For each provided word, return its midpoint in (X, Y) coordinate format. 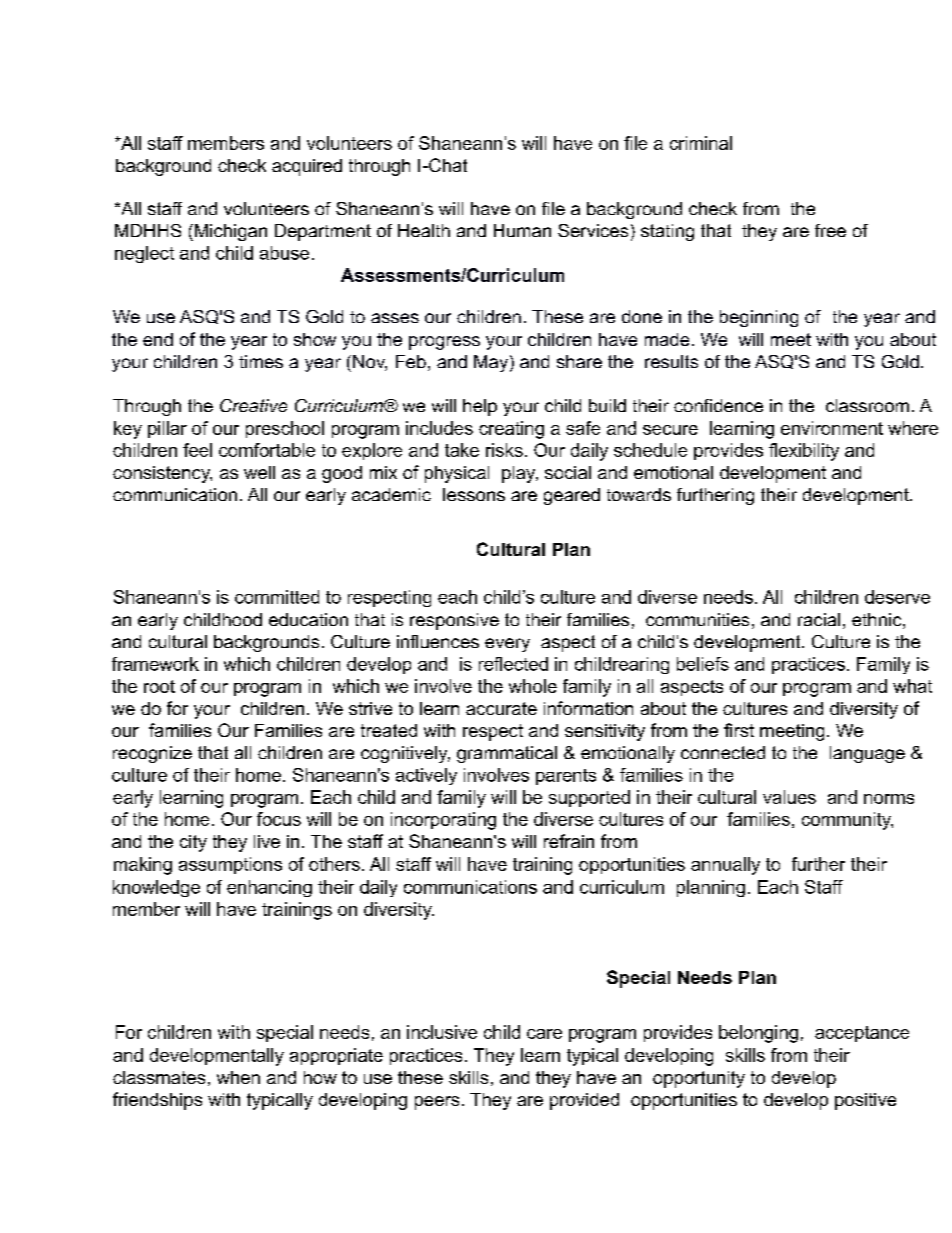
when (238, 1077)
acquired (307, 167)
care (544, 1034)
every (507, 645)
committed (277, 597)
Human (522, 230)
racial (819, 619)
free (830, 230)
